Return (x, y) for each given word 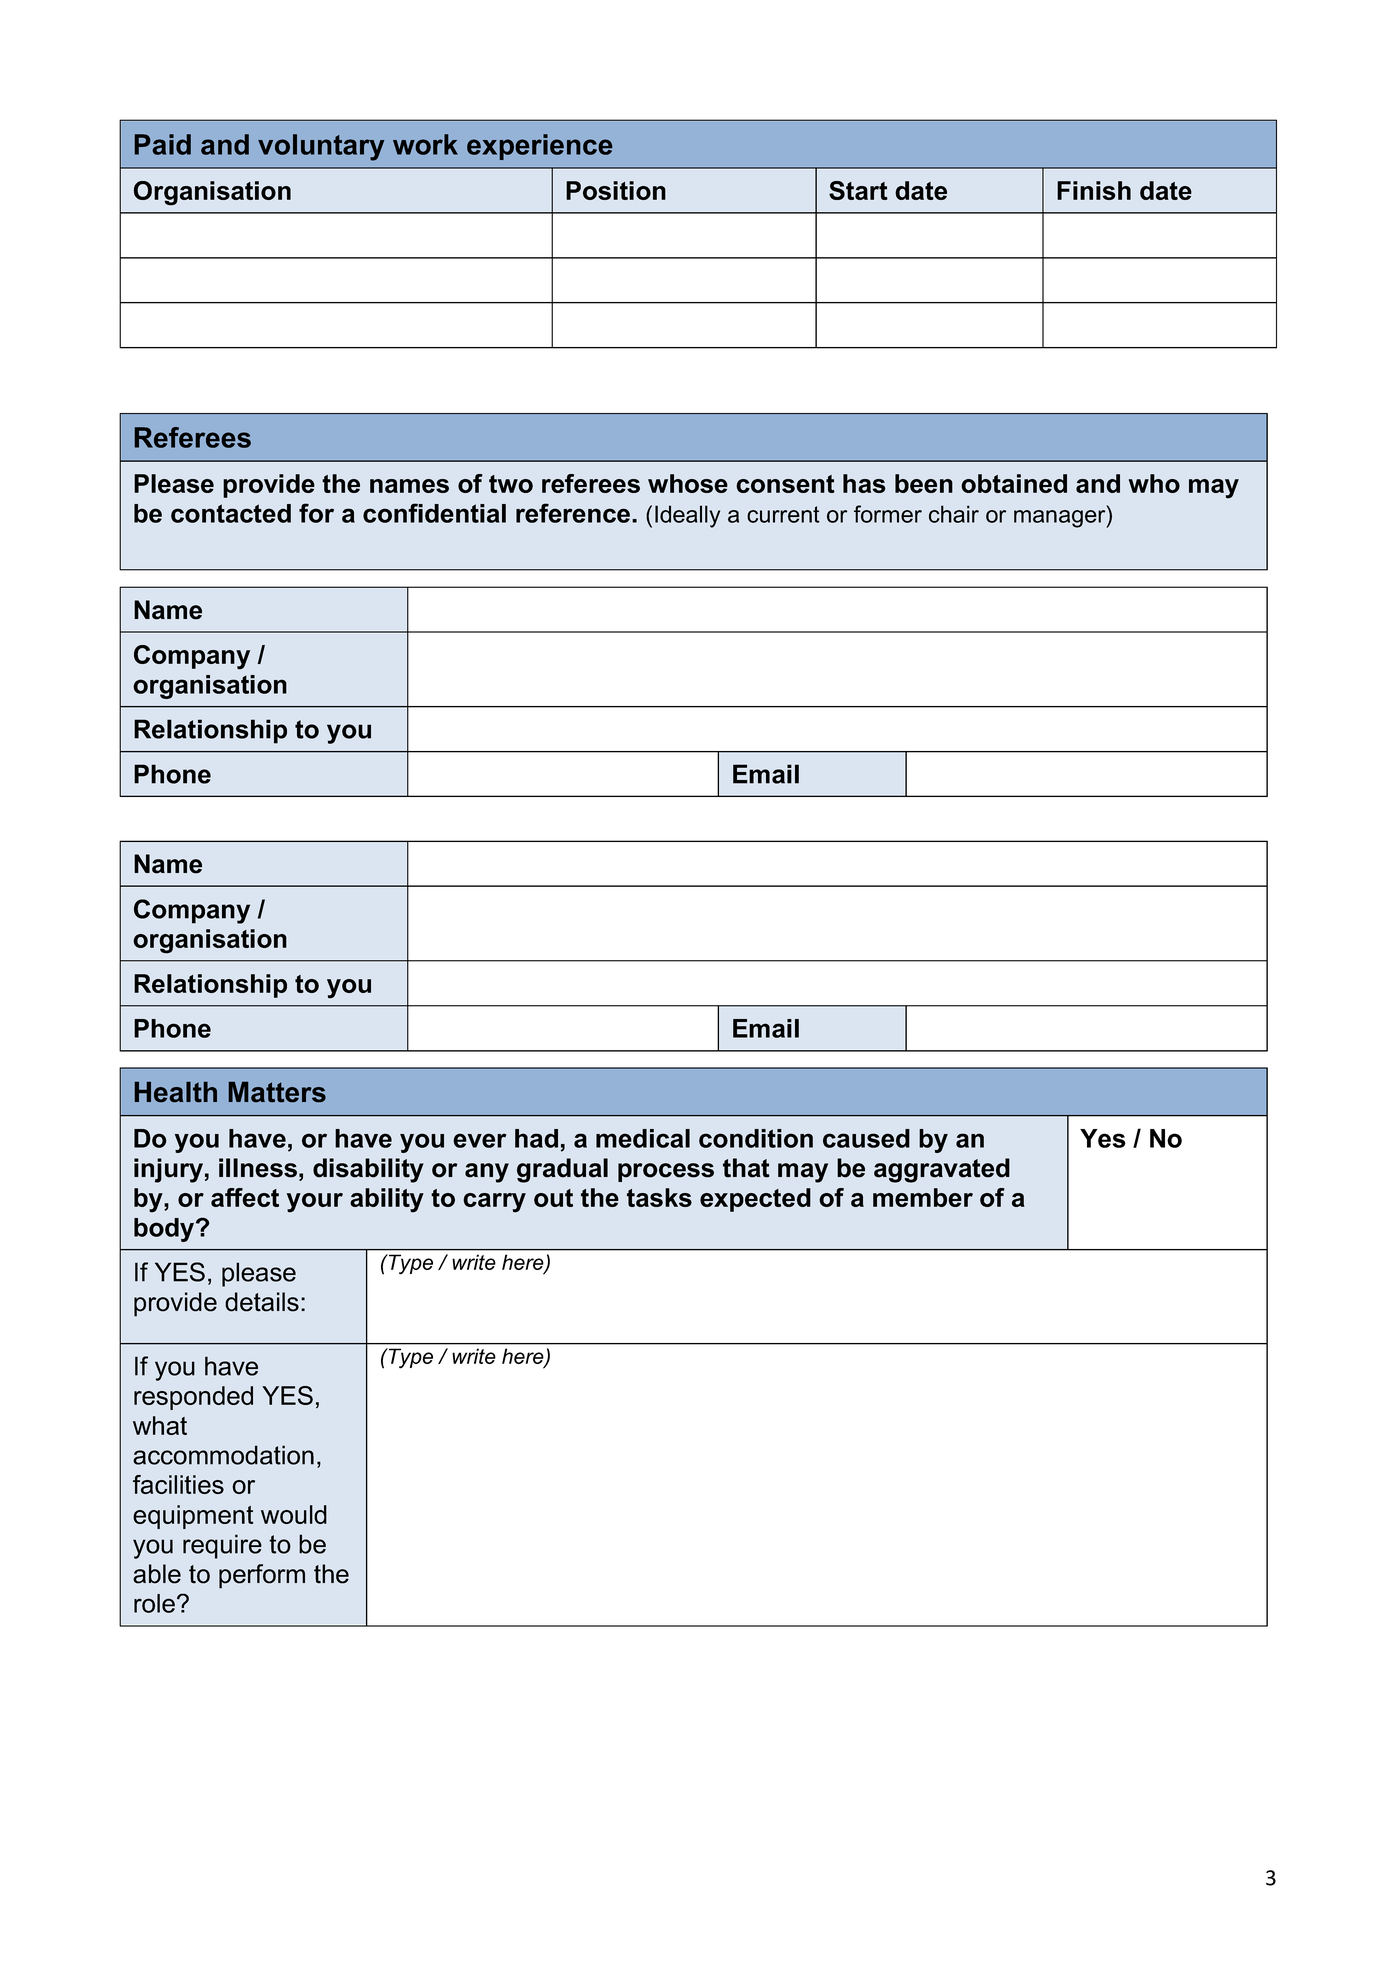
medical (643, 1138)
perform (262, 1576)
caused (866, 1138)
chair (954, 514)
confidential (434, 513)
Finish (1094, 190)
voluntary (321, 147)
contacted (231, 513)
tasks (659, 1197)
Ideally (687, 516)
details (262, 1302)
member (923, 1197)
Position (616, 190)
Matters (277, 1092)
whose (688, 483)
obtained (1014, 483)
